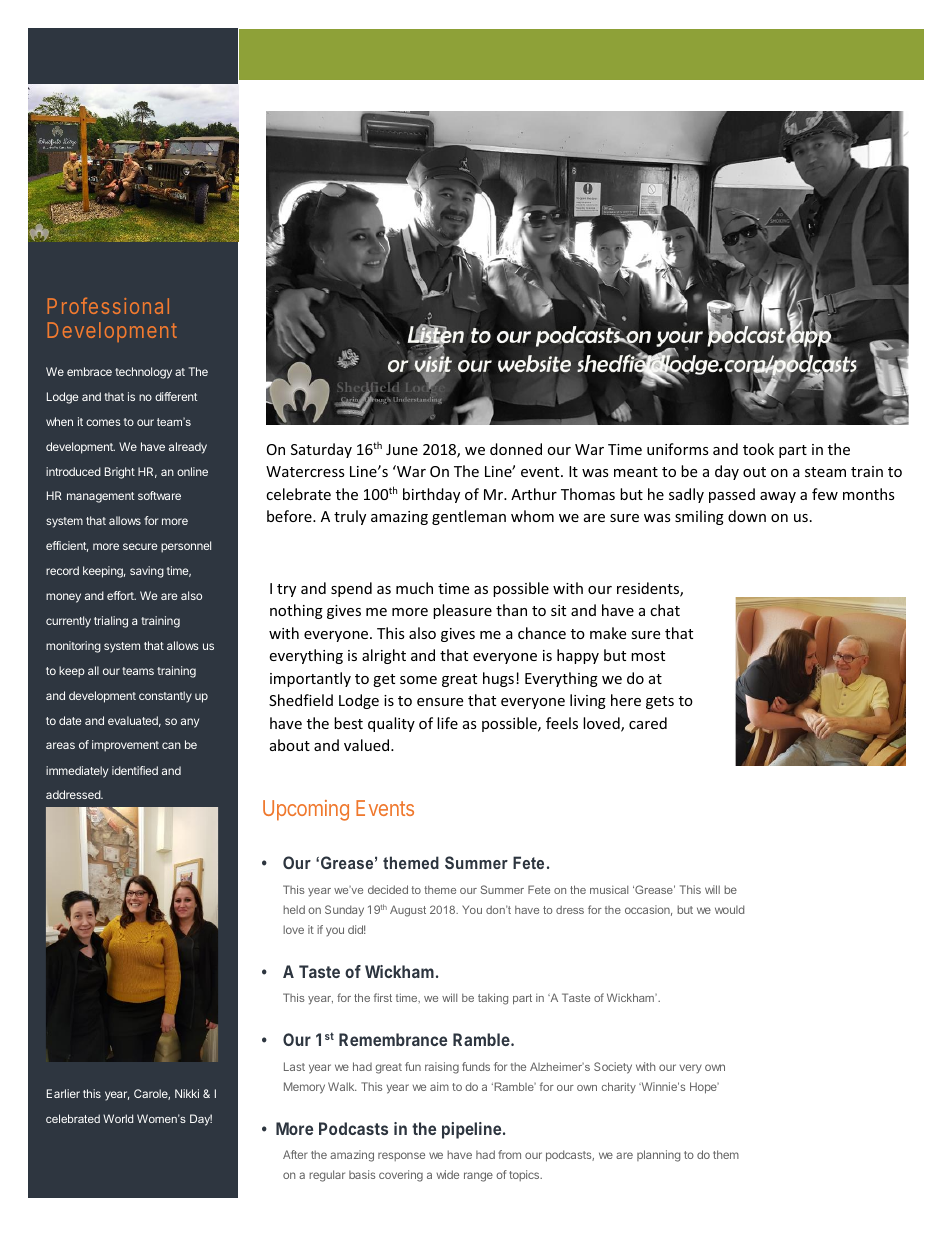 This screenshot has width=952, height=1233. I want to click on held, so click(294, 909).
